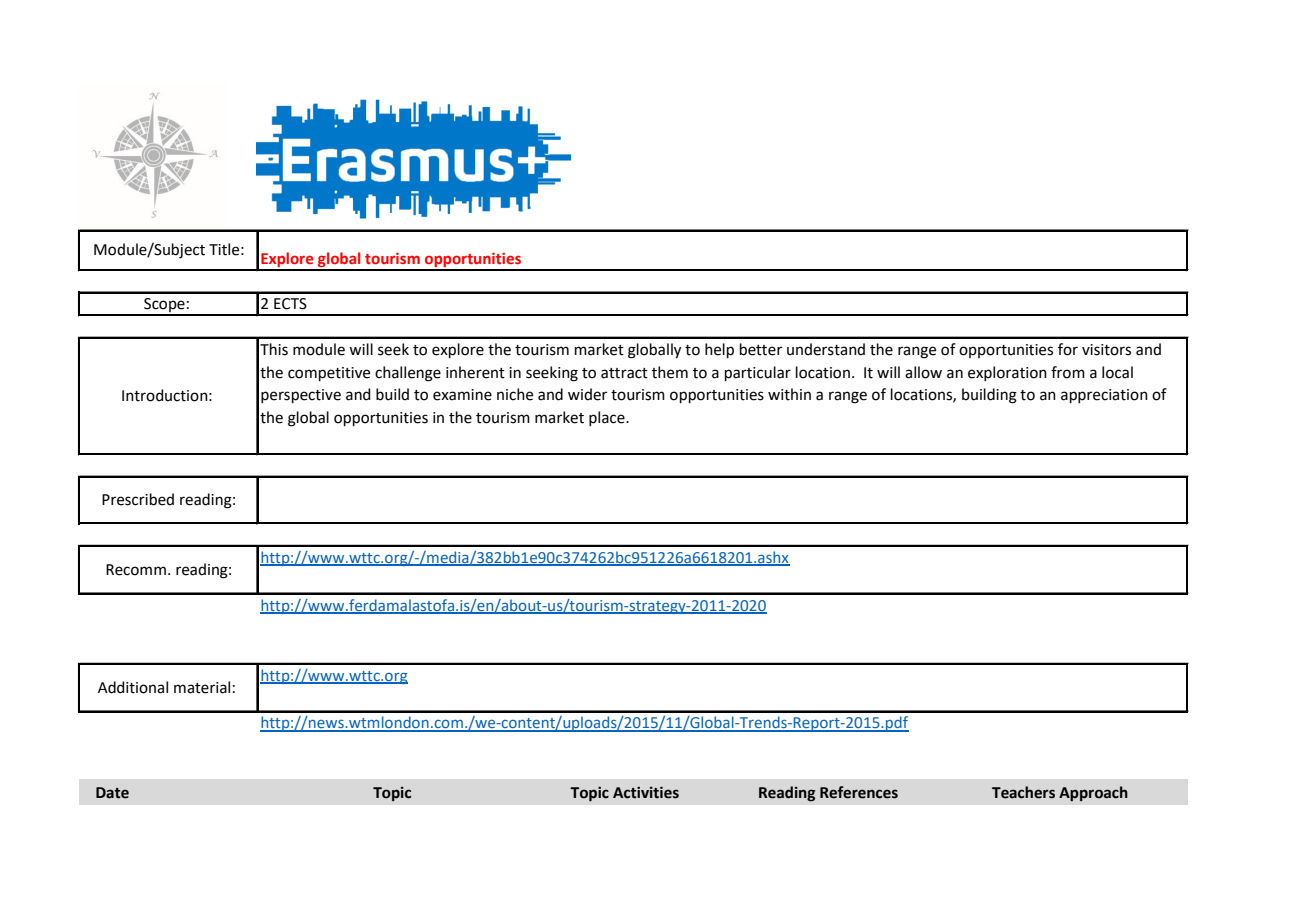 This image has height=924, width=1308. Describe the element at coordinates (290, 304) in the image. I see `ECTS` at that location.
